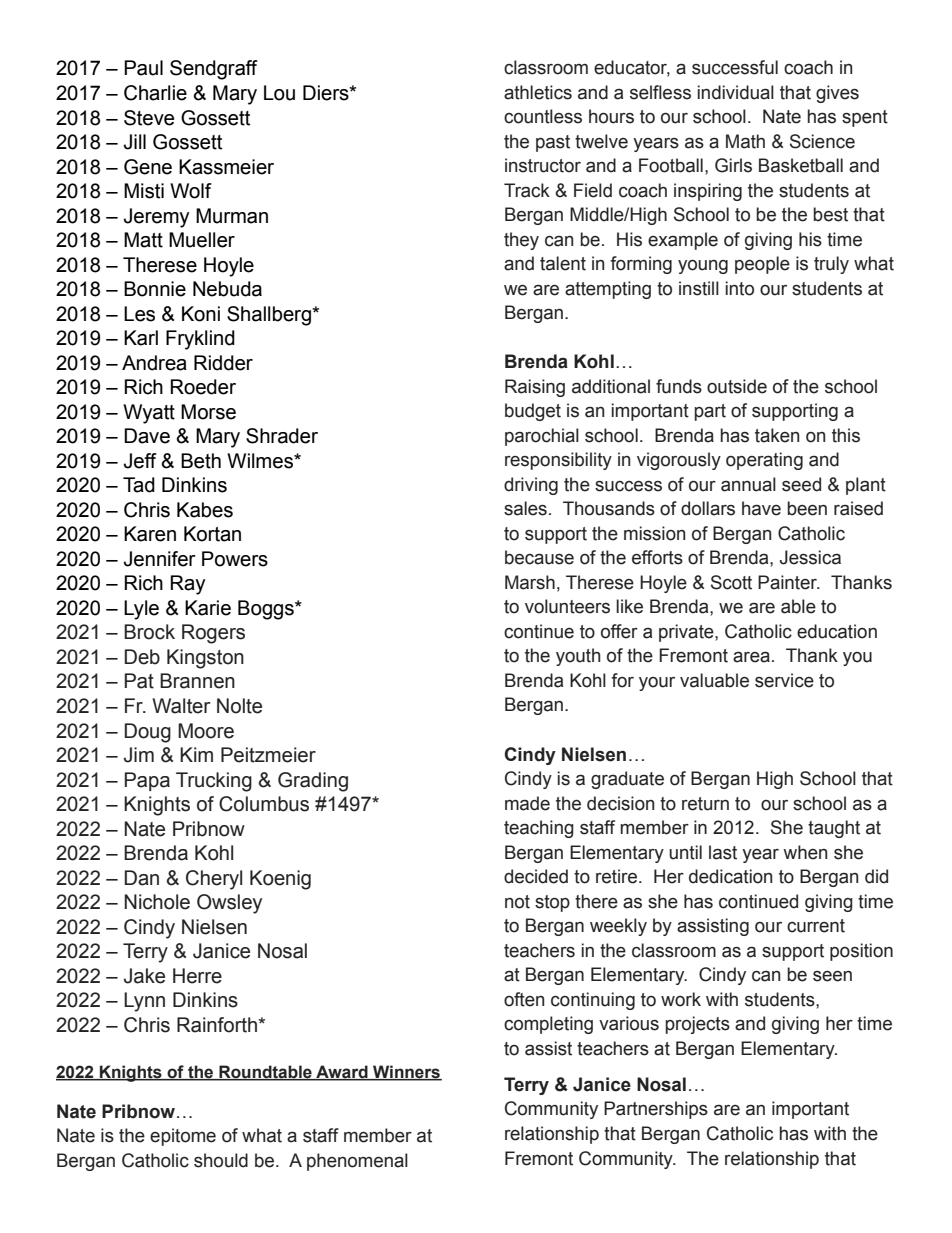 The height and width of the document is (1233, 952). Describe the element at coordinates (406, 1072) in the document. I see `Winners` at that location.
